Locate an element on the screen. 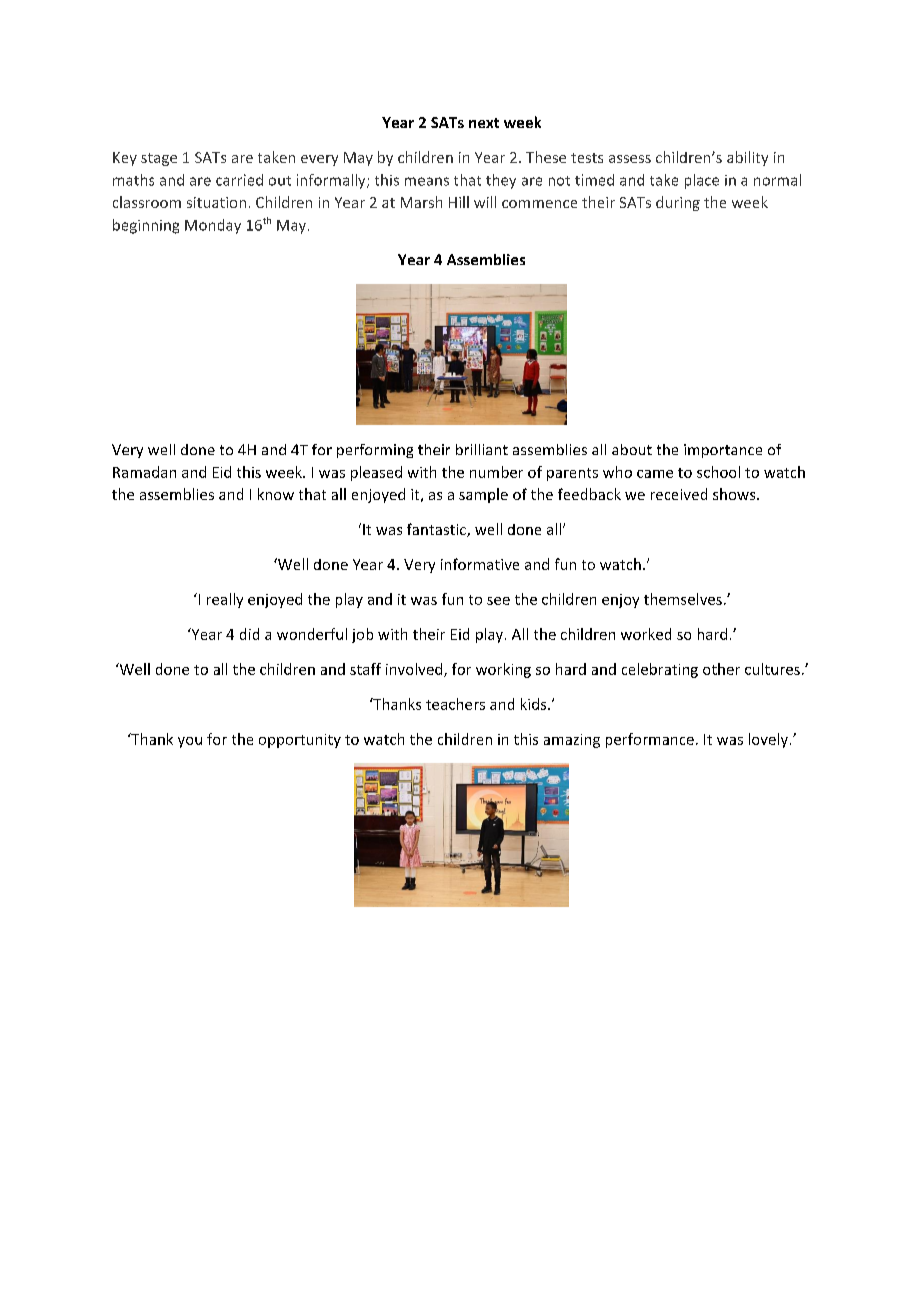 This screenshot has height=1308, width=924. brilliant is located at coordinates (482, 449).
